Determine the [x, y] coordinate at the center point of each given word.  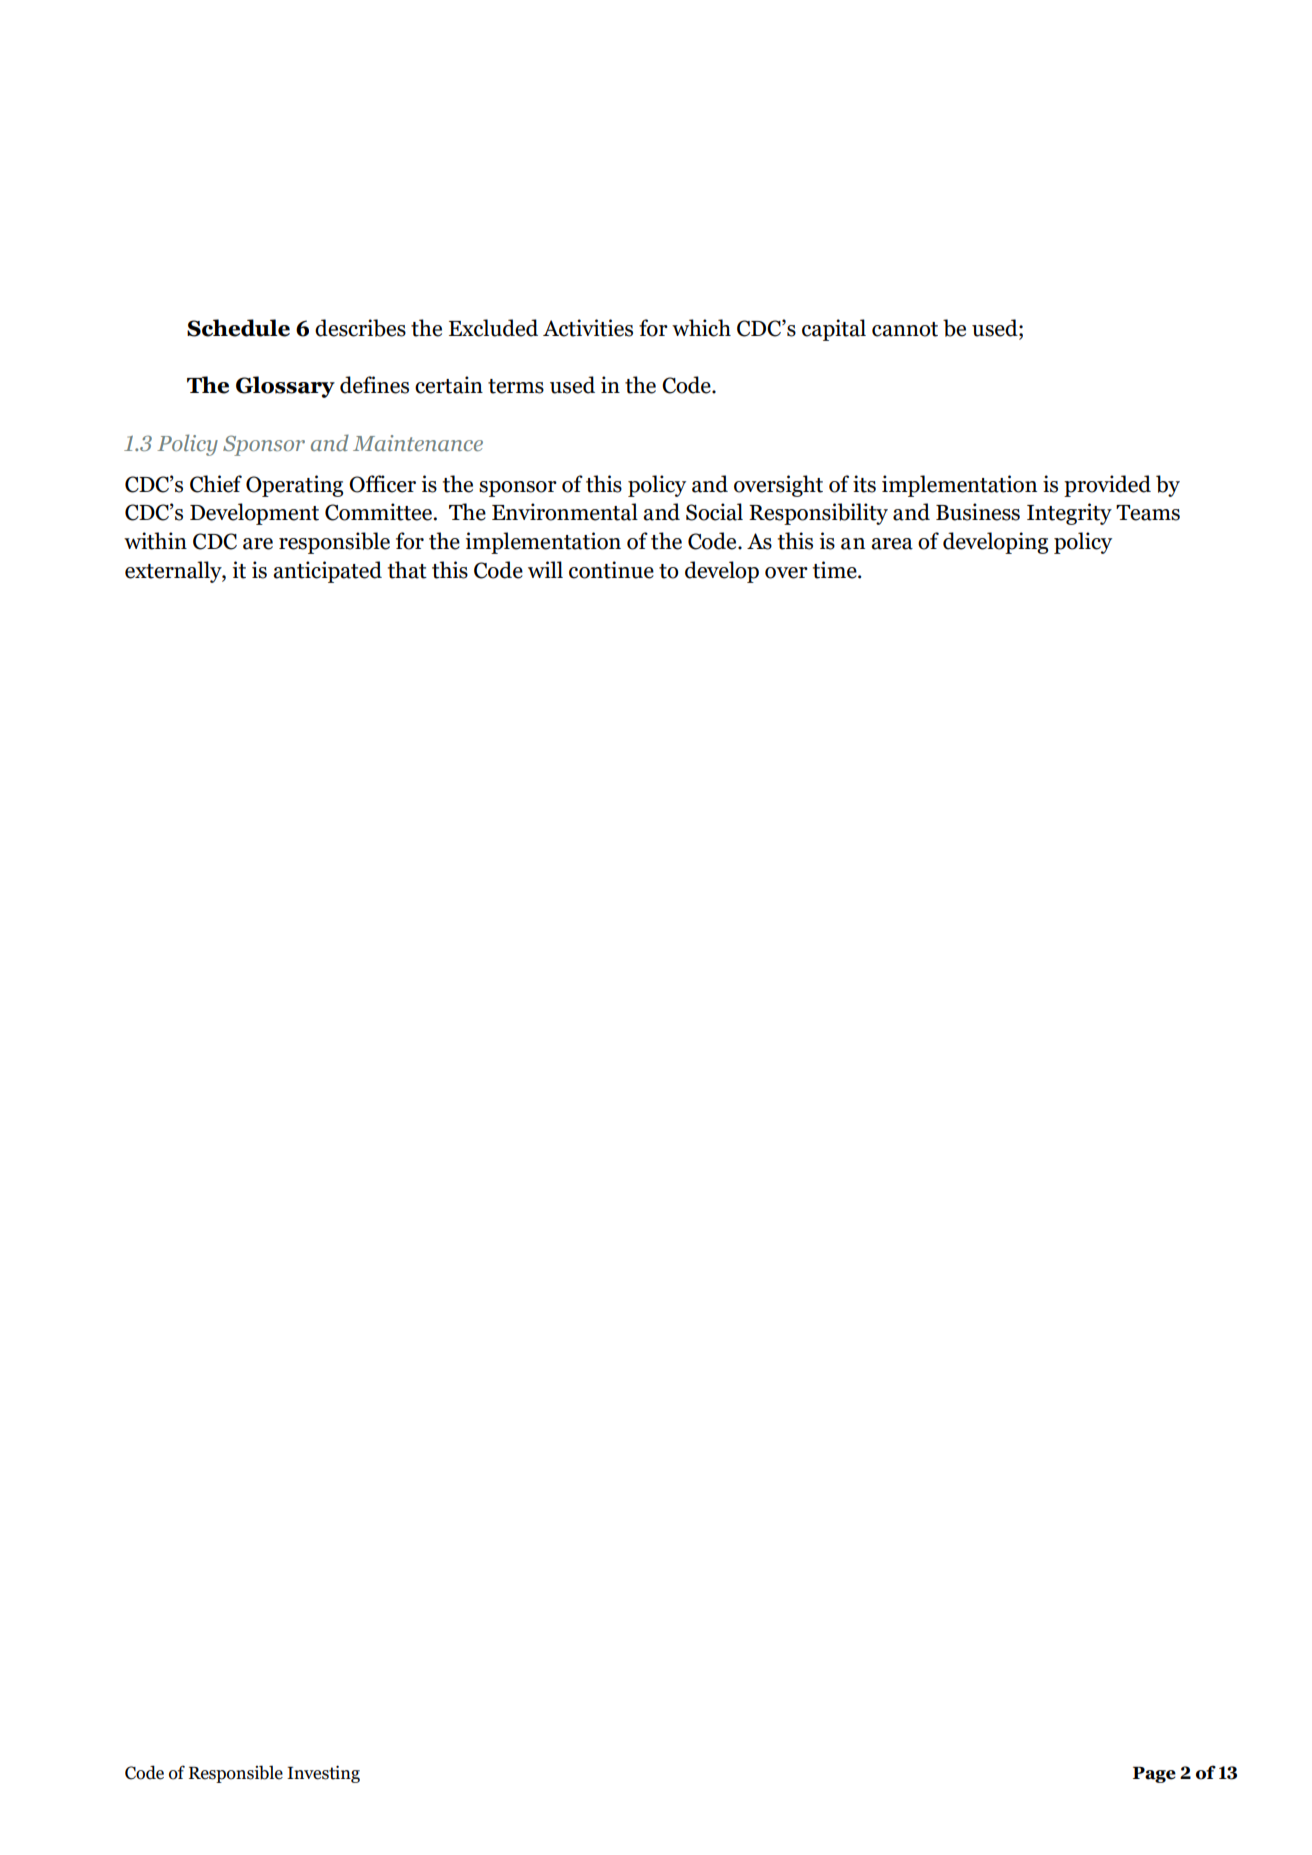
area [892, 544]
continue [611, 570]
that [407, 570]
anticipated [327, 572]
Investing [323, 1774]
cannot [905, 329]
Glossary [285, 387]
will [545, 569]
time [836, 570]
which [701, 328]
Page [1154, 1774]
